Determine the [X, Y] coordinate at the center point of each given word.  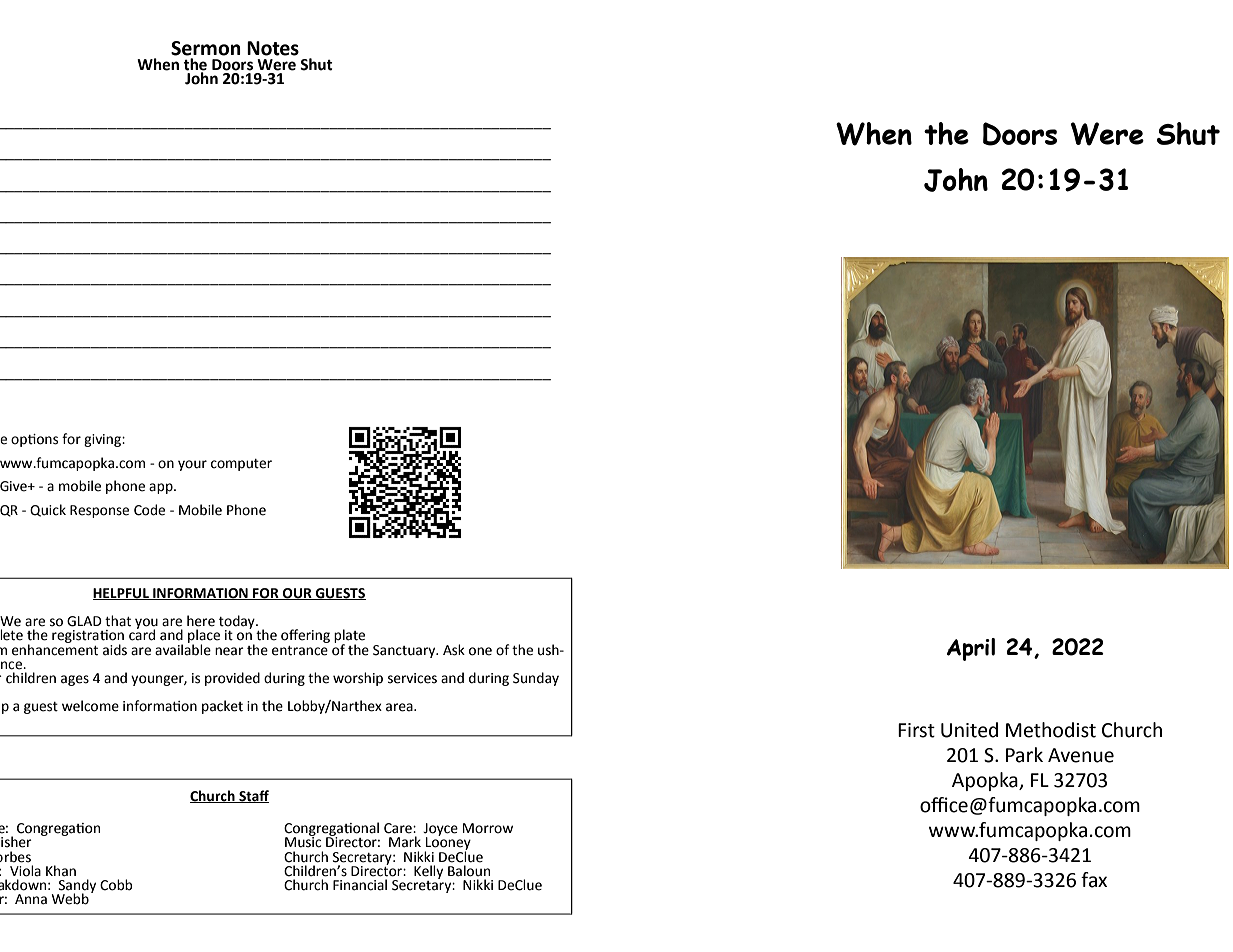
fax [1094, 880]
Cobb [116, 885]
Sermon [206, 48]
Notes [273, 48]
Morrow [488, 828]
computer [241, 465]
